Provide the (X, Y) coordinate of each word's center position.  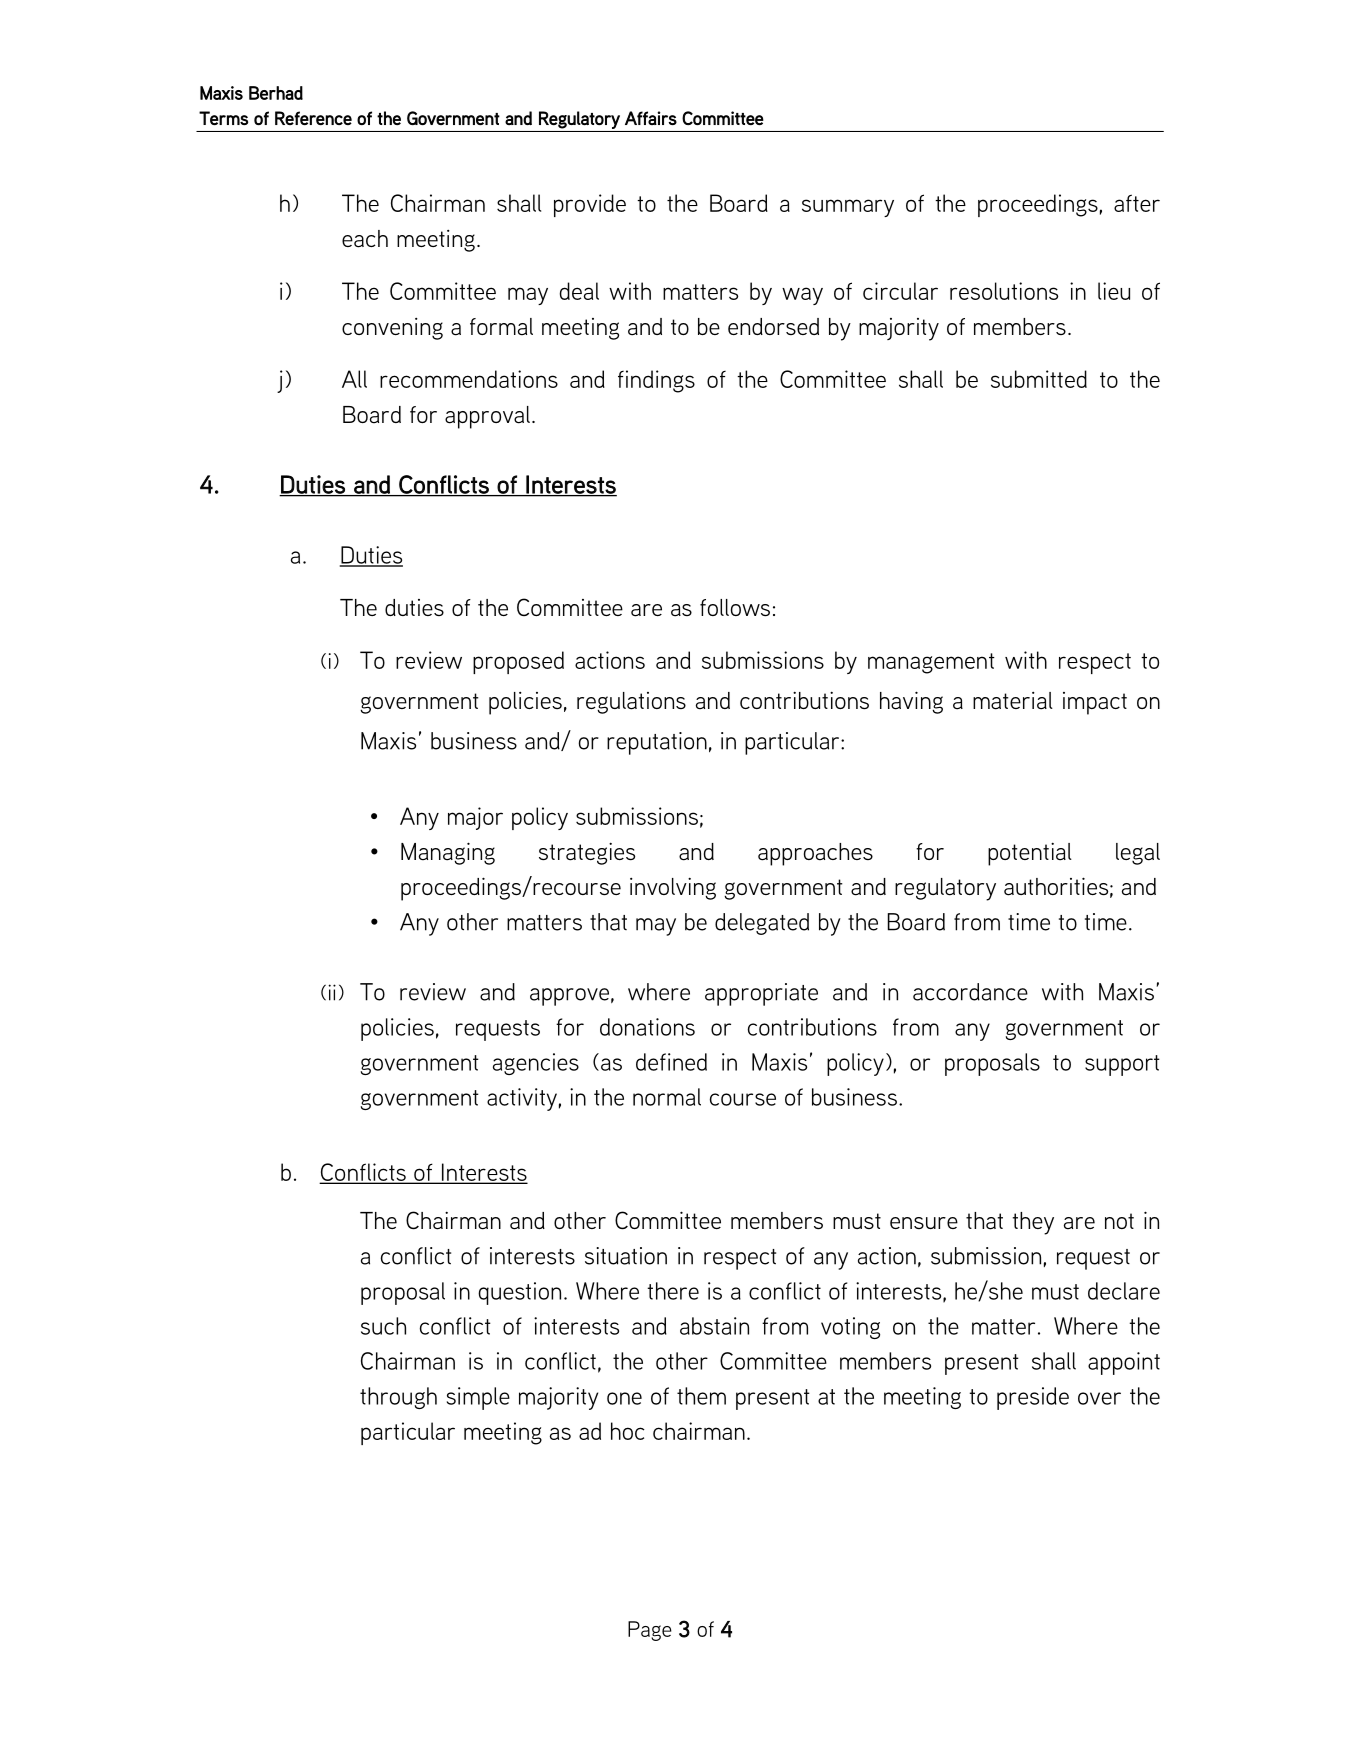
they (1033, 1223)
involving (673, 888)
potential (1030, 854)
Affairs (651, 118)
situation (626, 1256)
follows (735, 607)
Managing (448, 853)
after (1137, 203)
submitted (1039, 379)
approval (487, 417)
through (398, 1398)
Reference (313, 118)
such (383, 1326)
